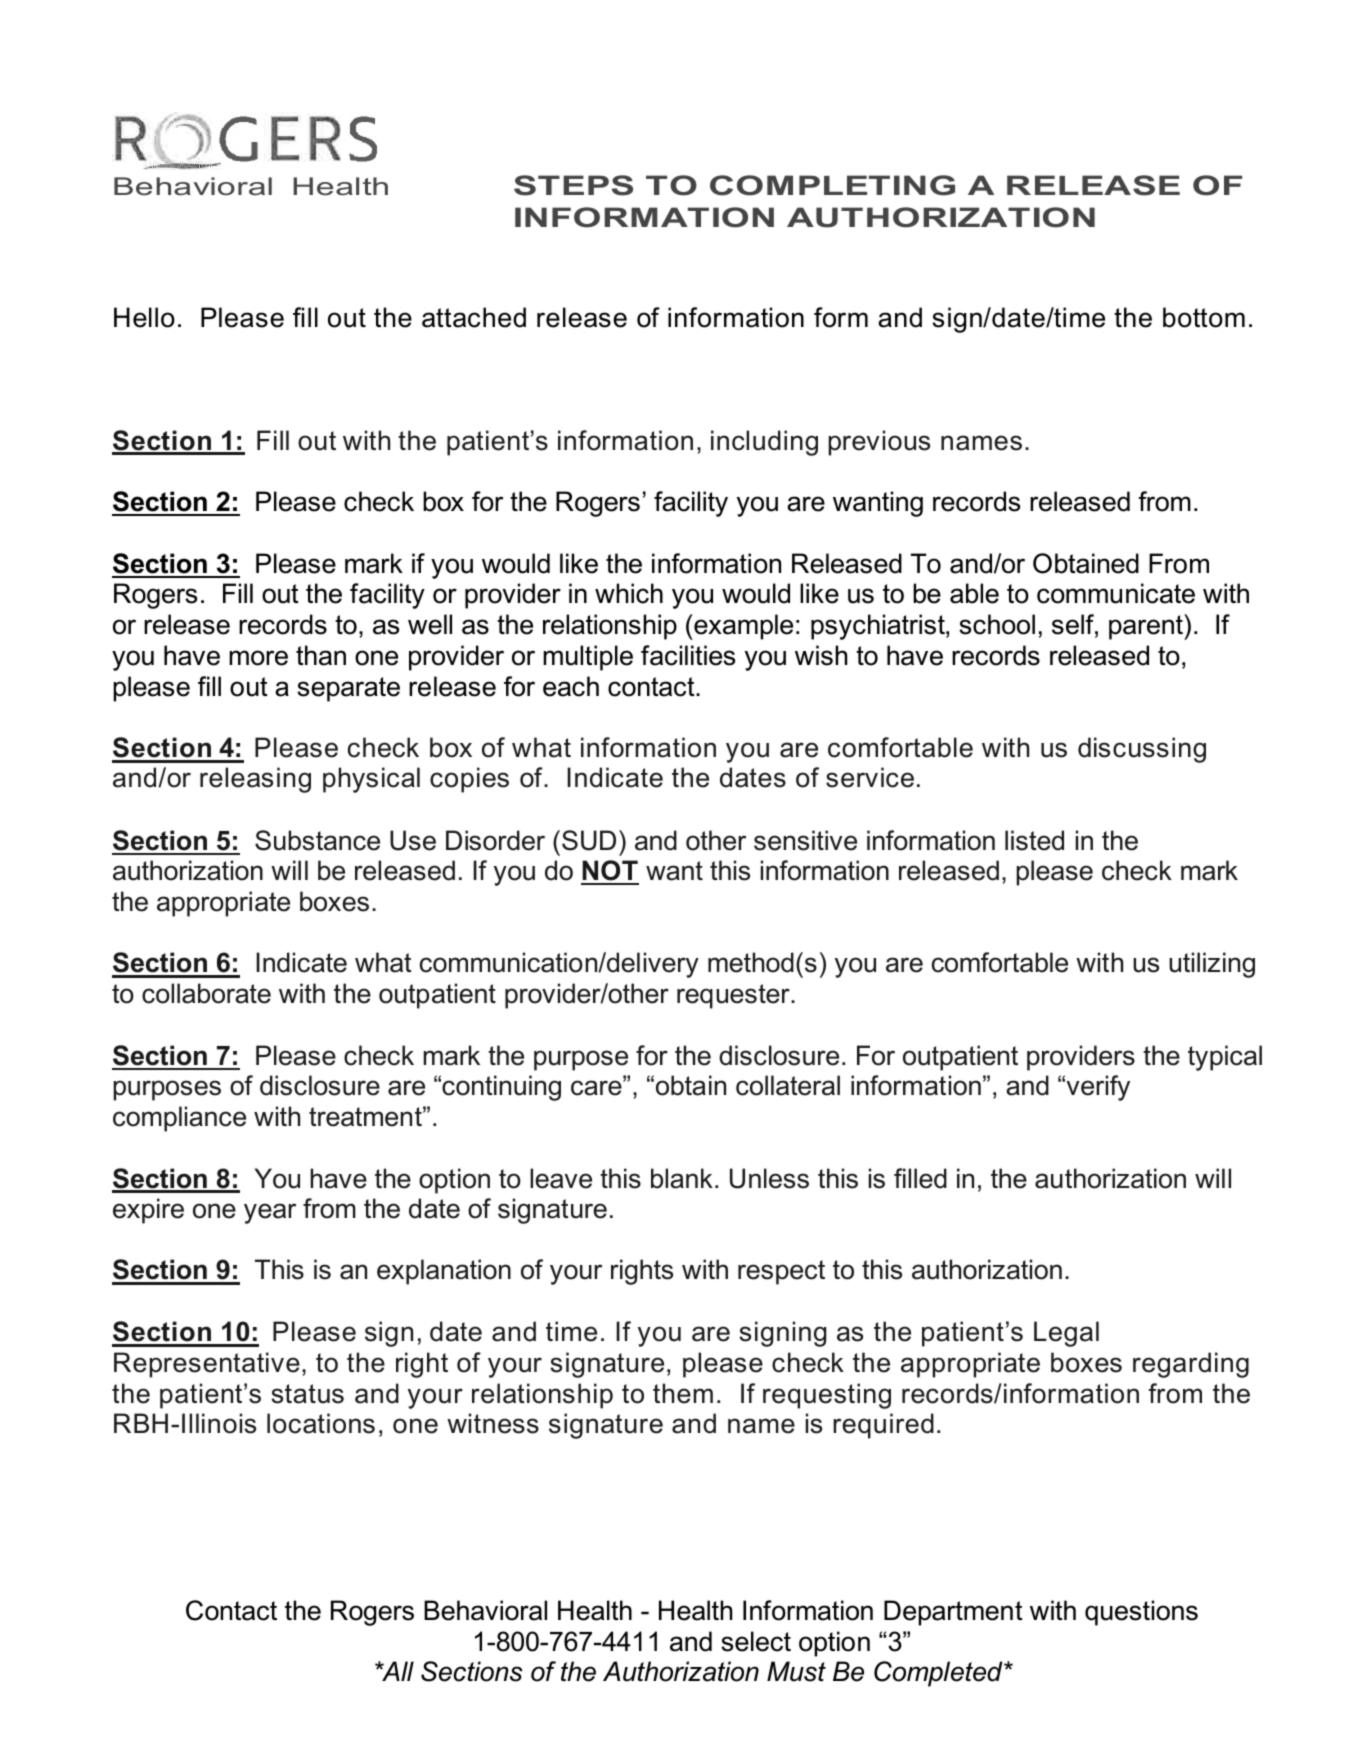  Describe the element at coordinates (629, 593) in the document. I see `which` at that location.
